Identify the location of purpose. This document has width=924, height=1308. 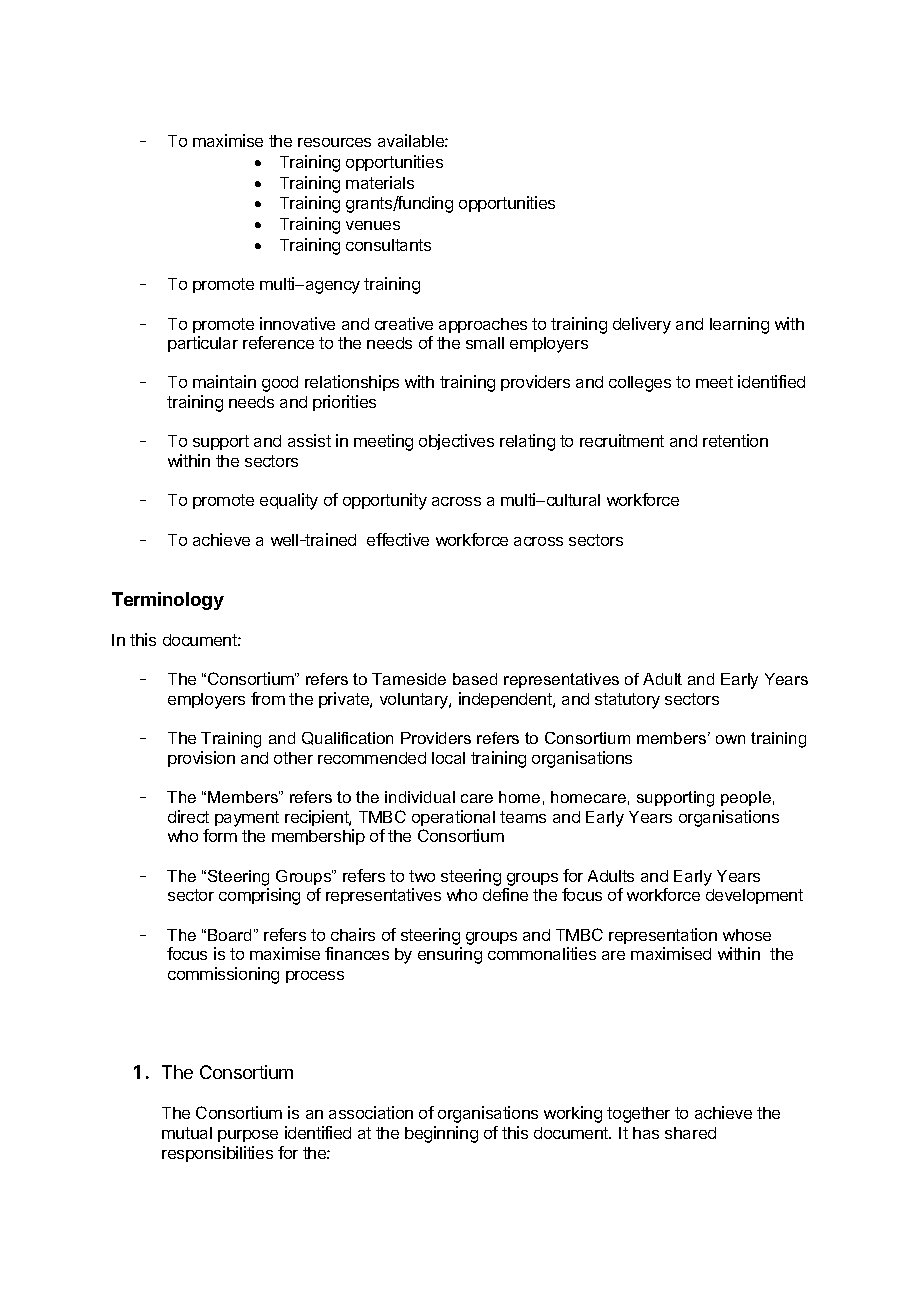
(248, 1136).
